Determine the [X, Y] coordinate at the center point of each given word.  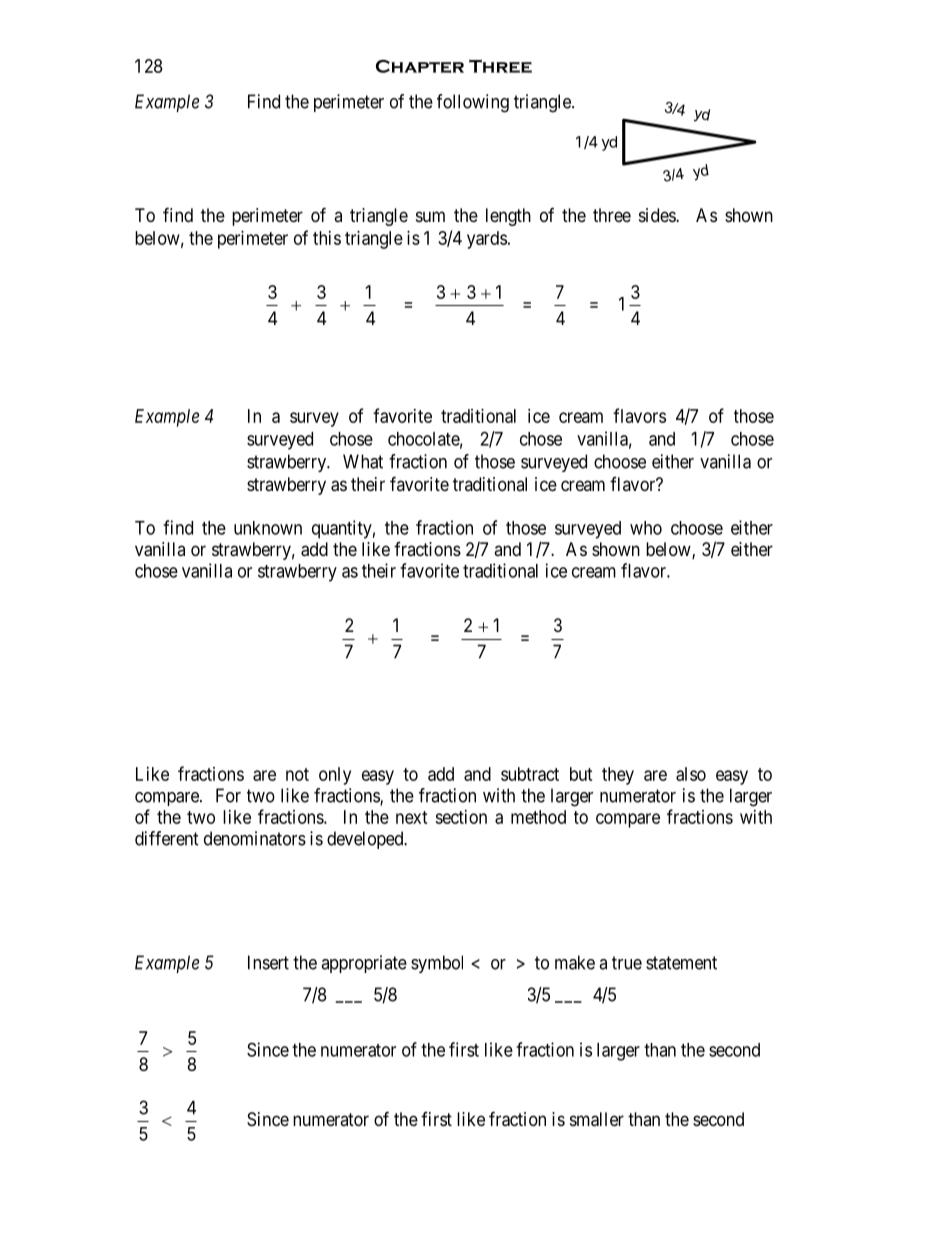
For [228, 795]
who [646, 528]
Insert [268, 962]
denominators [255, 838]
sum [430, 216]
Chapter [420, 66]
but [581, 774]
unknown [268, 528]
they [618, 776]
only [335, 776]
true [627, 963]
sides [658, 215]
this [327, 238]
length [508, 217]
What [363, 461]
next [412, 817]
